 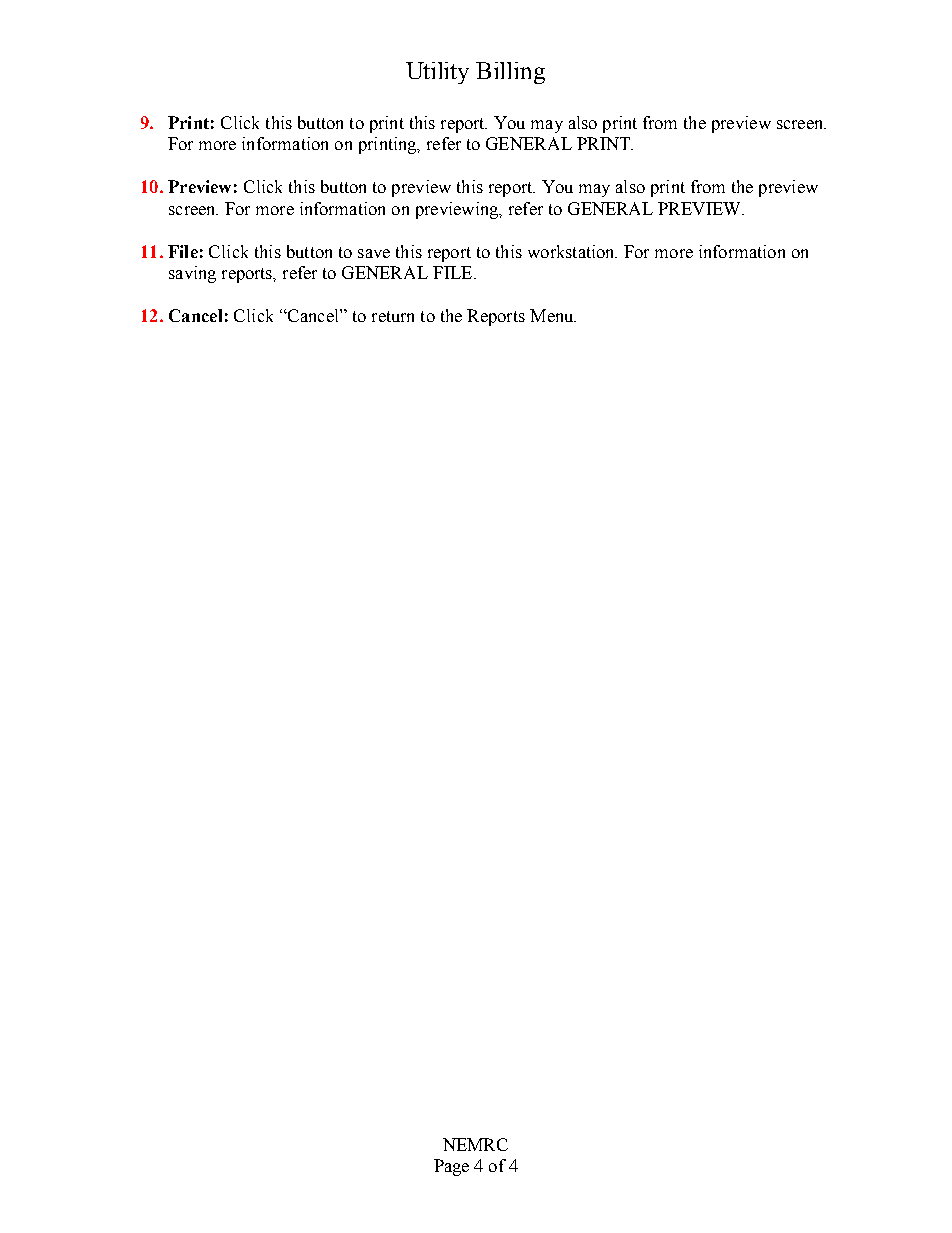 What do you see at coordinates (374, 253) in the screenshot?
I see `save` at bounding box center [374, 253].
